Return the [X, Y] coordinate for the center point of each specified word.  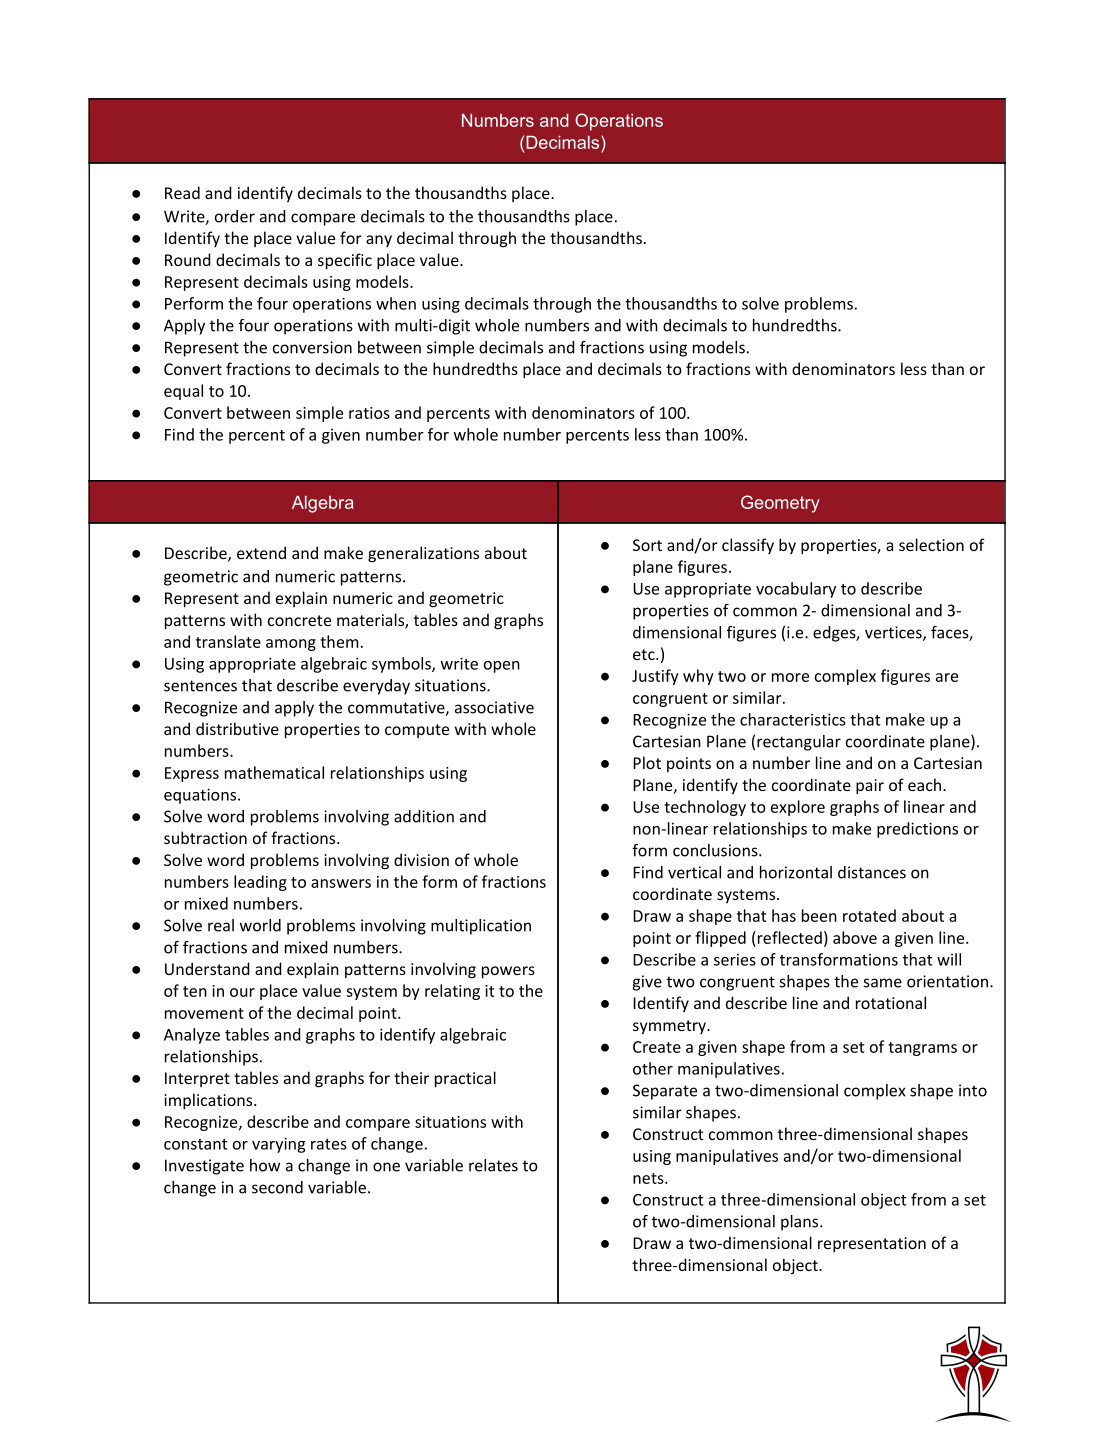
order [235, 216]
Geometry [780, 504]
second [277, 1187]
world [260, 925]
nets [649, 1178]
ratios [369, 413]
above [855, 937]
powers [508, 972]
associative [494, 707]
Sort [647, 545]
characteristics [793, 719]
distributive [237, 728]
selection [931, 544]
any [379, 241]
